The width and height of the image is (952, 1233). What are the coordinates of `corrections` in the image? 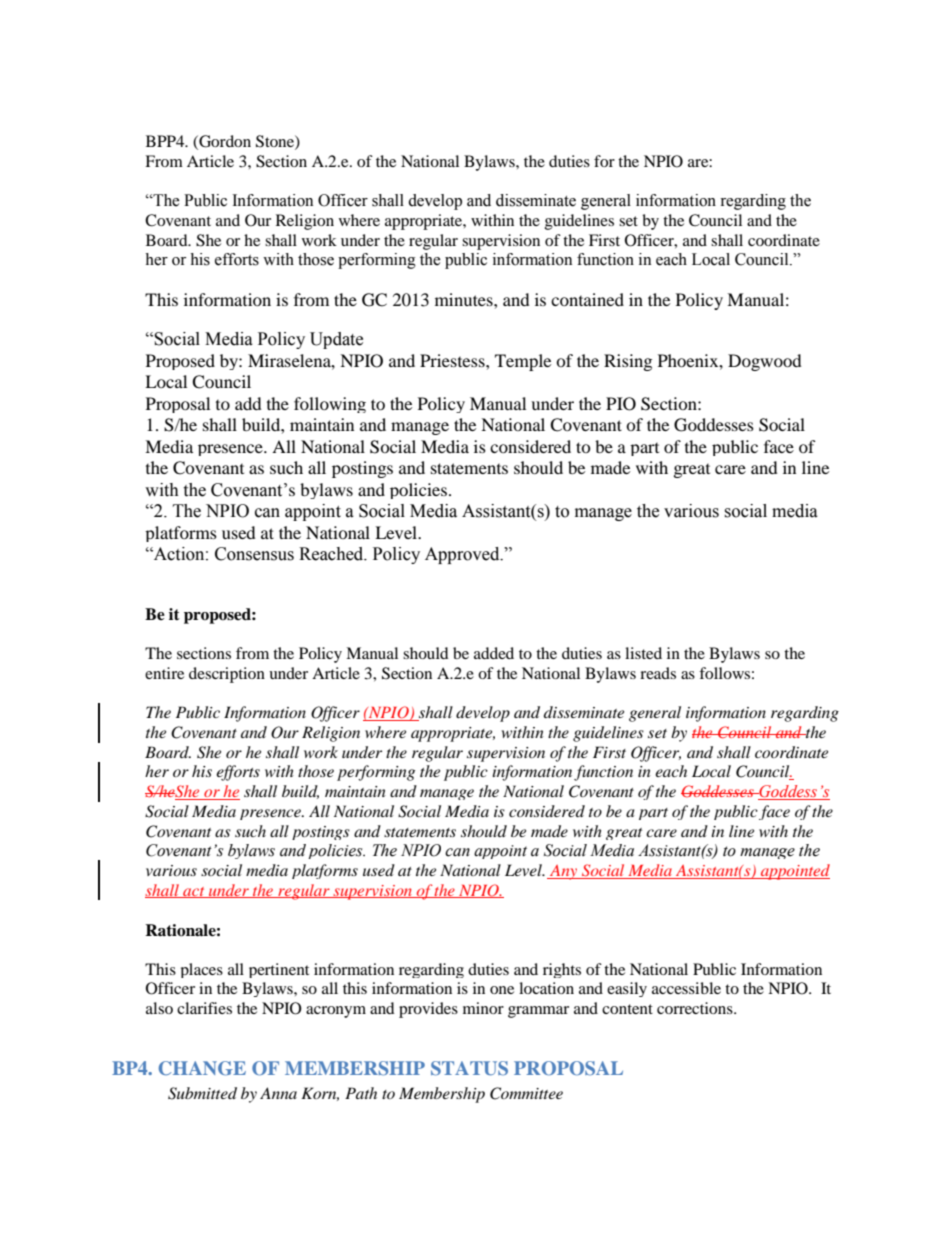 It's located at (696, 1008).
